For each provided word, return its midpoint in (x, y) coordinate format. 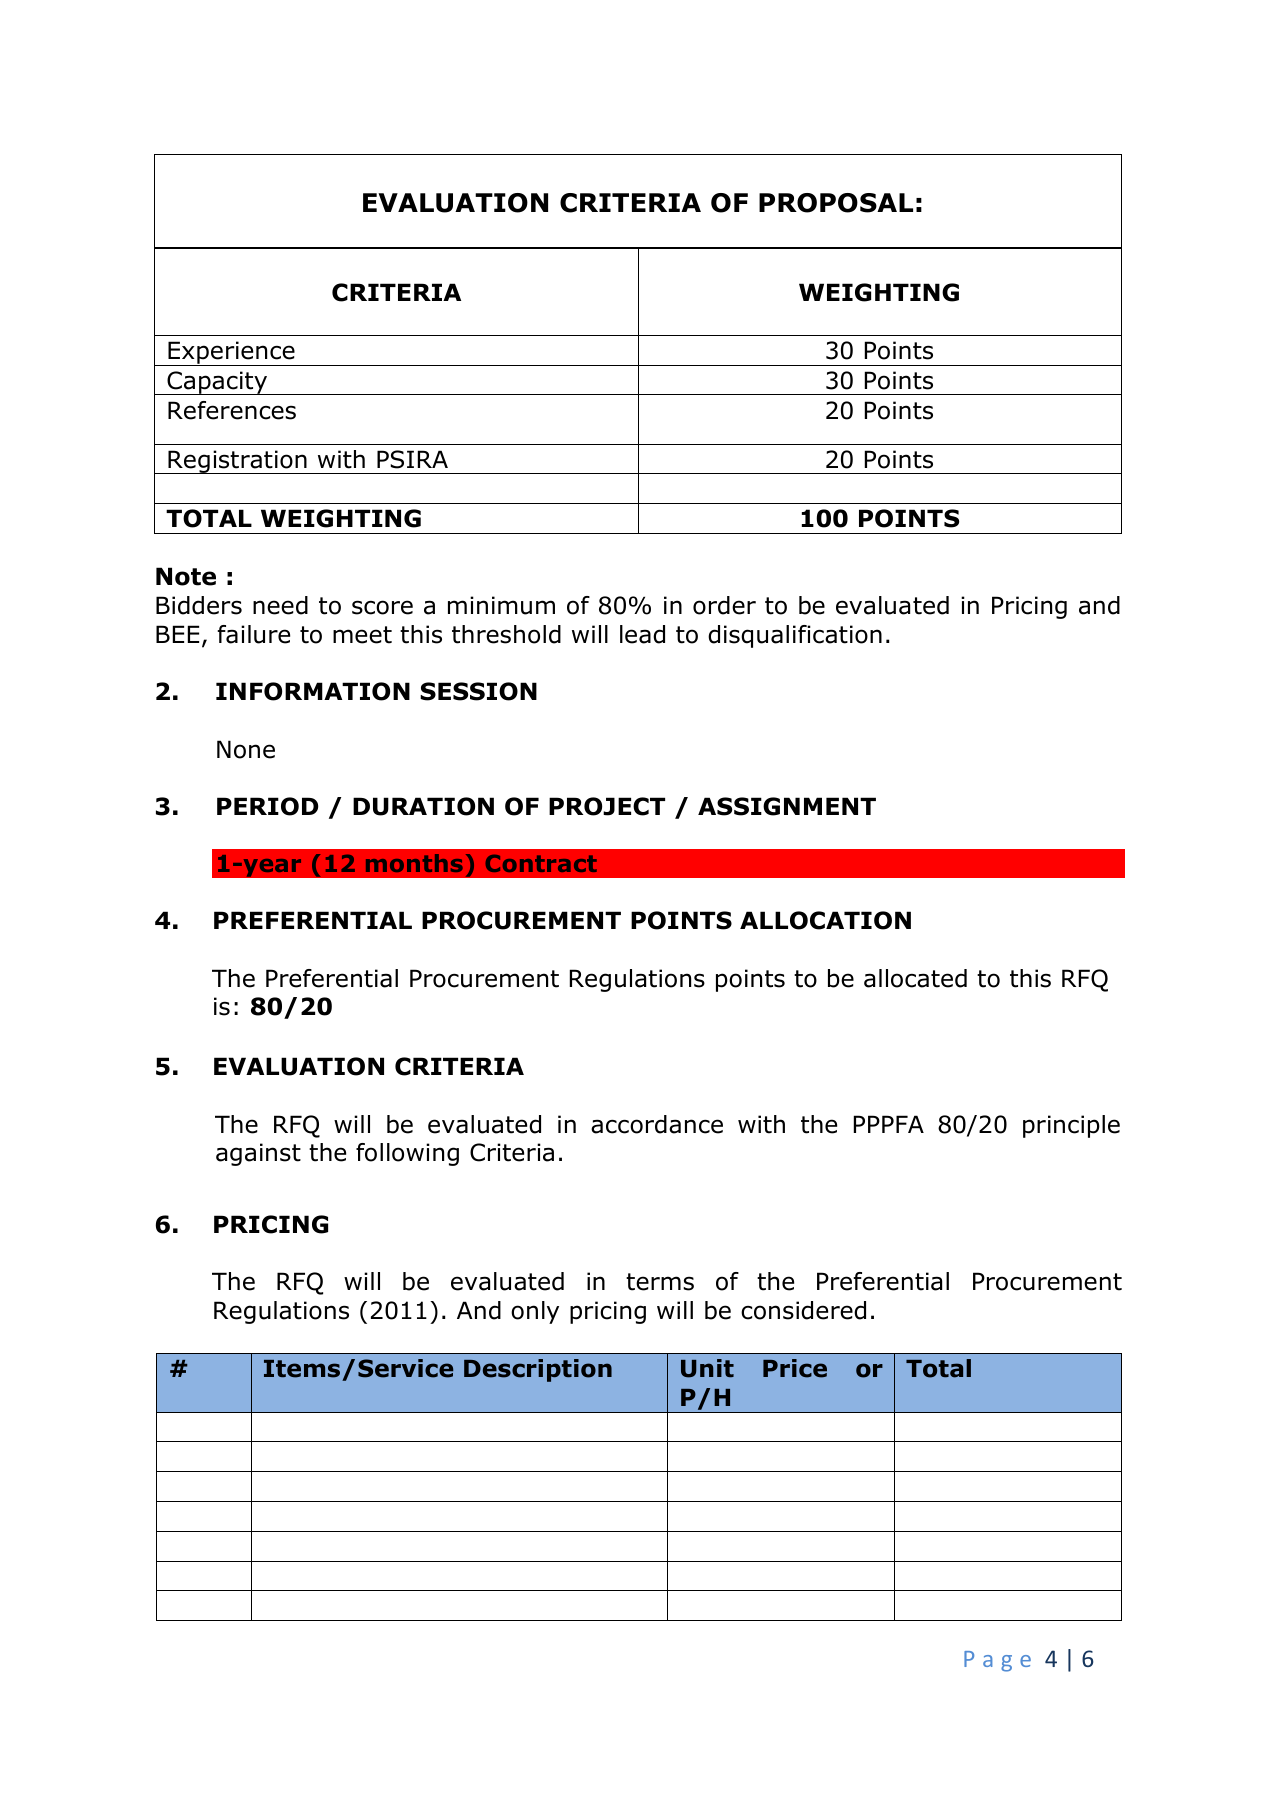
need (280, 605)
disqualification (795, 636)
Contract (541, 863)
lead (642, 634)
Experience (231, 353)
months (414, 863)
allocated (915, 978)
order (724, 605)
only (535, 1312)
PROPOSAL (836, 203)
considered (803, 1310)
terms (660, 1282)
